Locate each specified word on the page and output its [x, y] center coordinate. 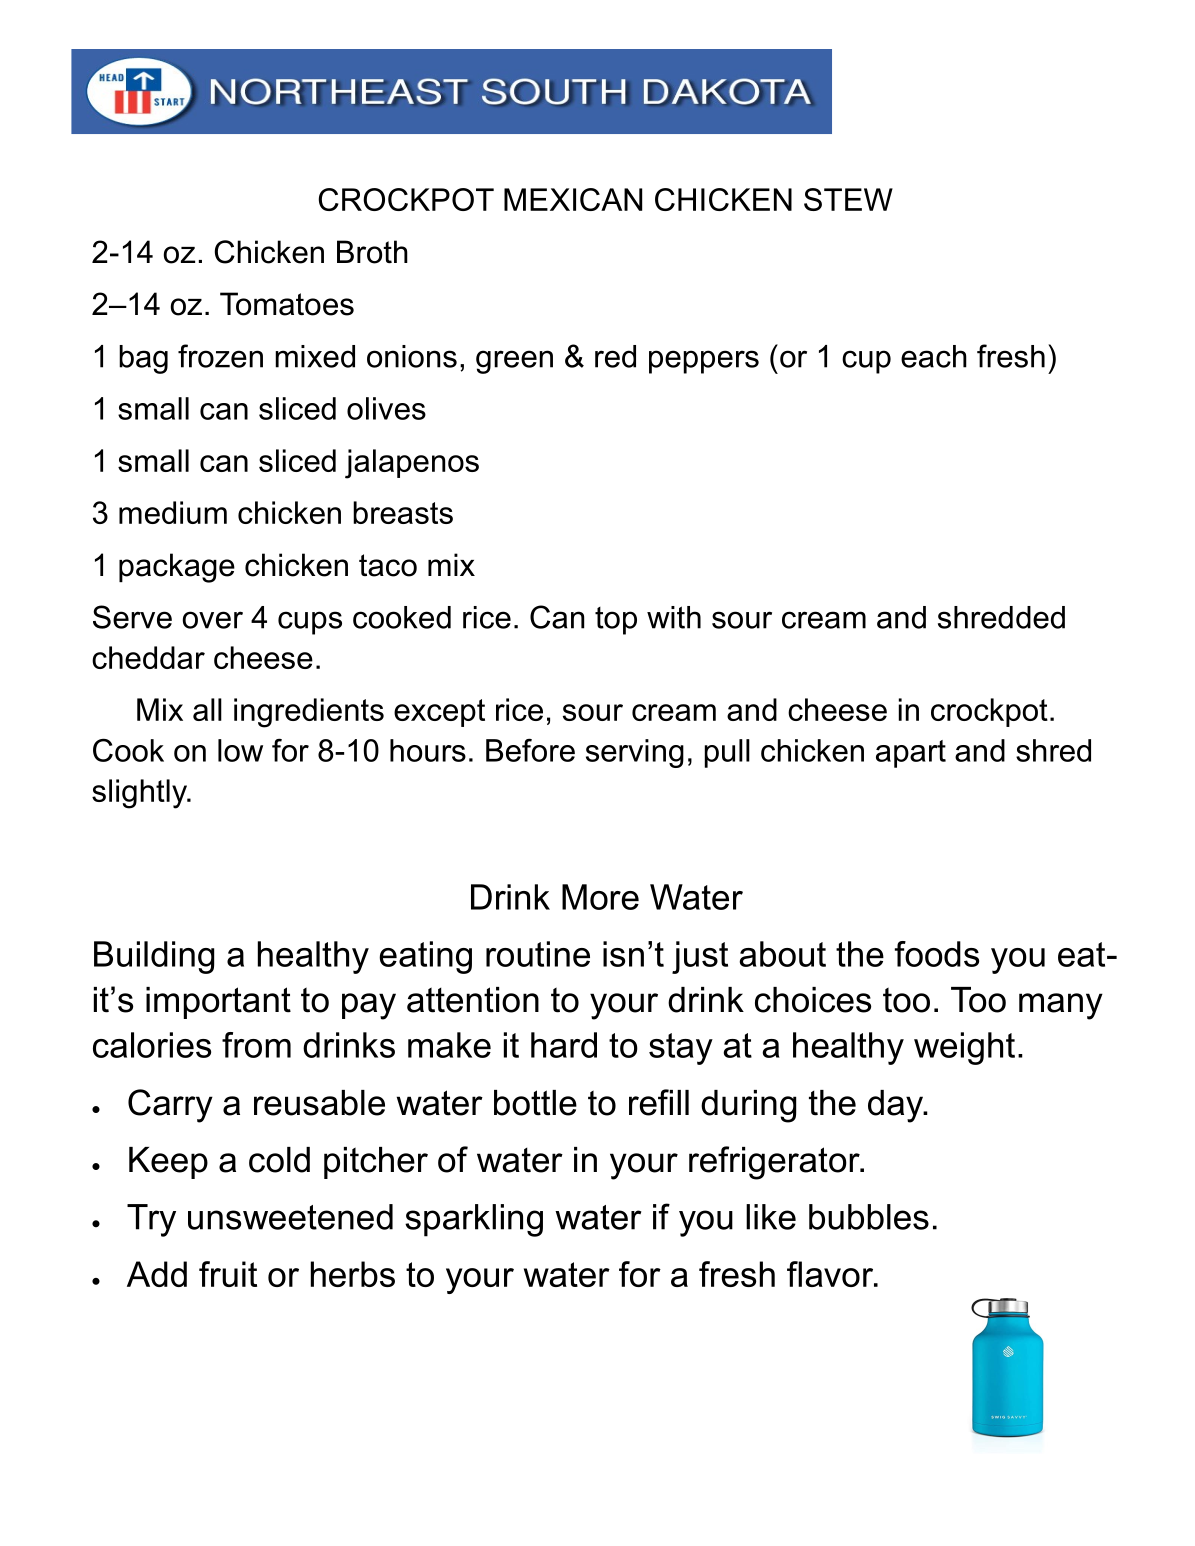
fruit [228, 1274]
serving [635, 753]
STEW [848, 199]
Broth [372, 252]
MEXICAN [573, 199]
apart [911, 754]
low [240, 750]
